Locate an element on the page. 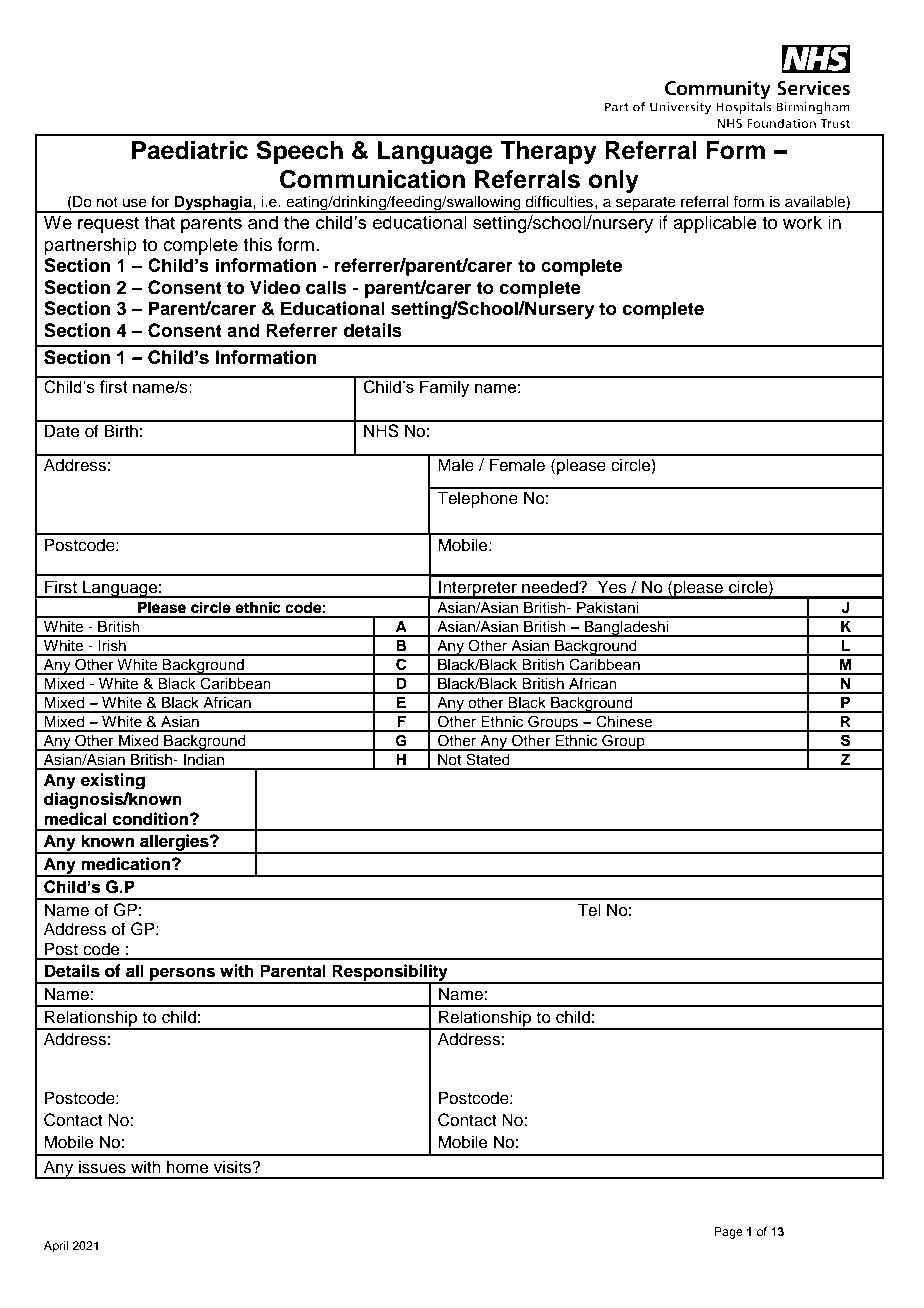  Communication is located at coordinates (372, 179).
